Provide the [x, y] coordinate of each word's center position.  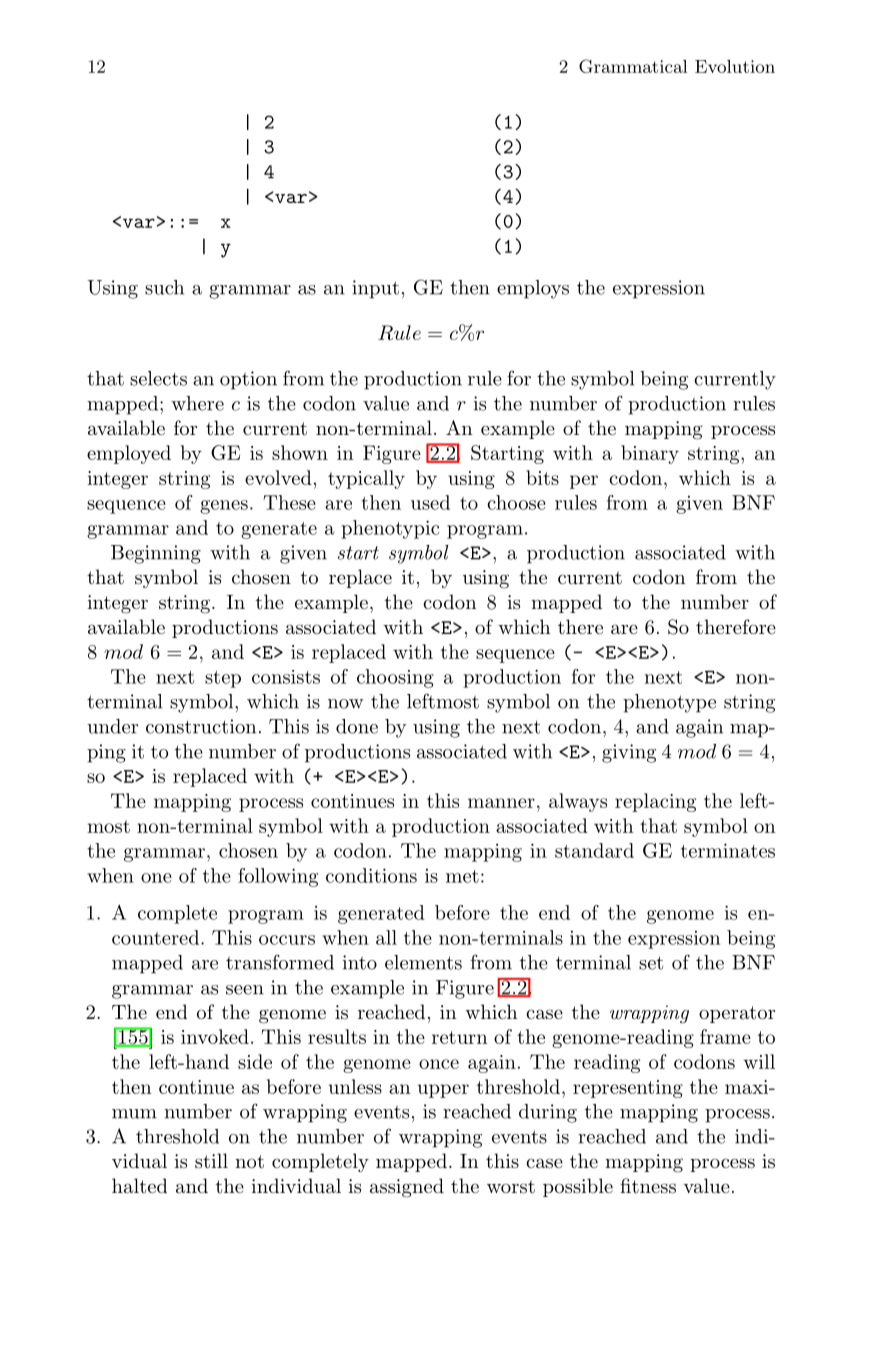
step [223, 679]
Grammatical [633, 66]
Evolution [735, 66]
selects [158, 378]
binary [650, 454]
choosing [395, 678]
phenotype [669, 703]
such [164, 287]
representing [628, 1089]
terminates [728, 850]
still [211, 1161]
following [278, 877]
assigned [407, 1188]
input [375, 289]
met [462, 876]
